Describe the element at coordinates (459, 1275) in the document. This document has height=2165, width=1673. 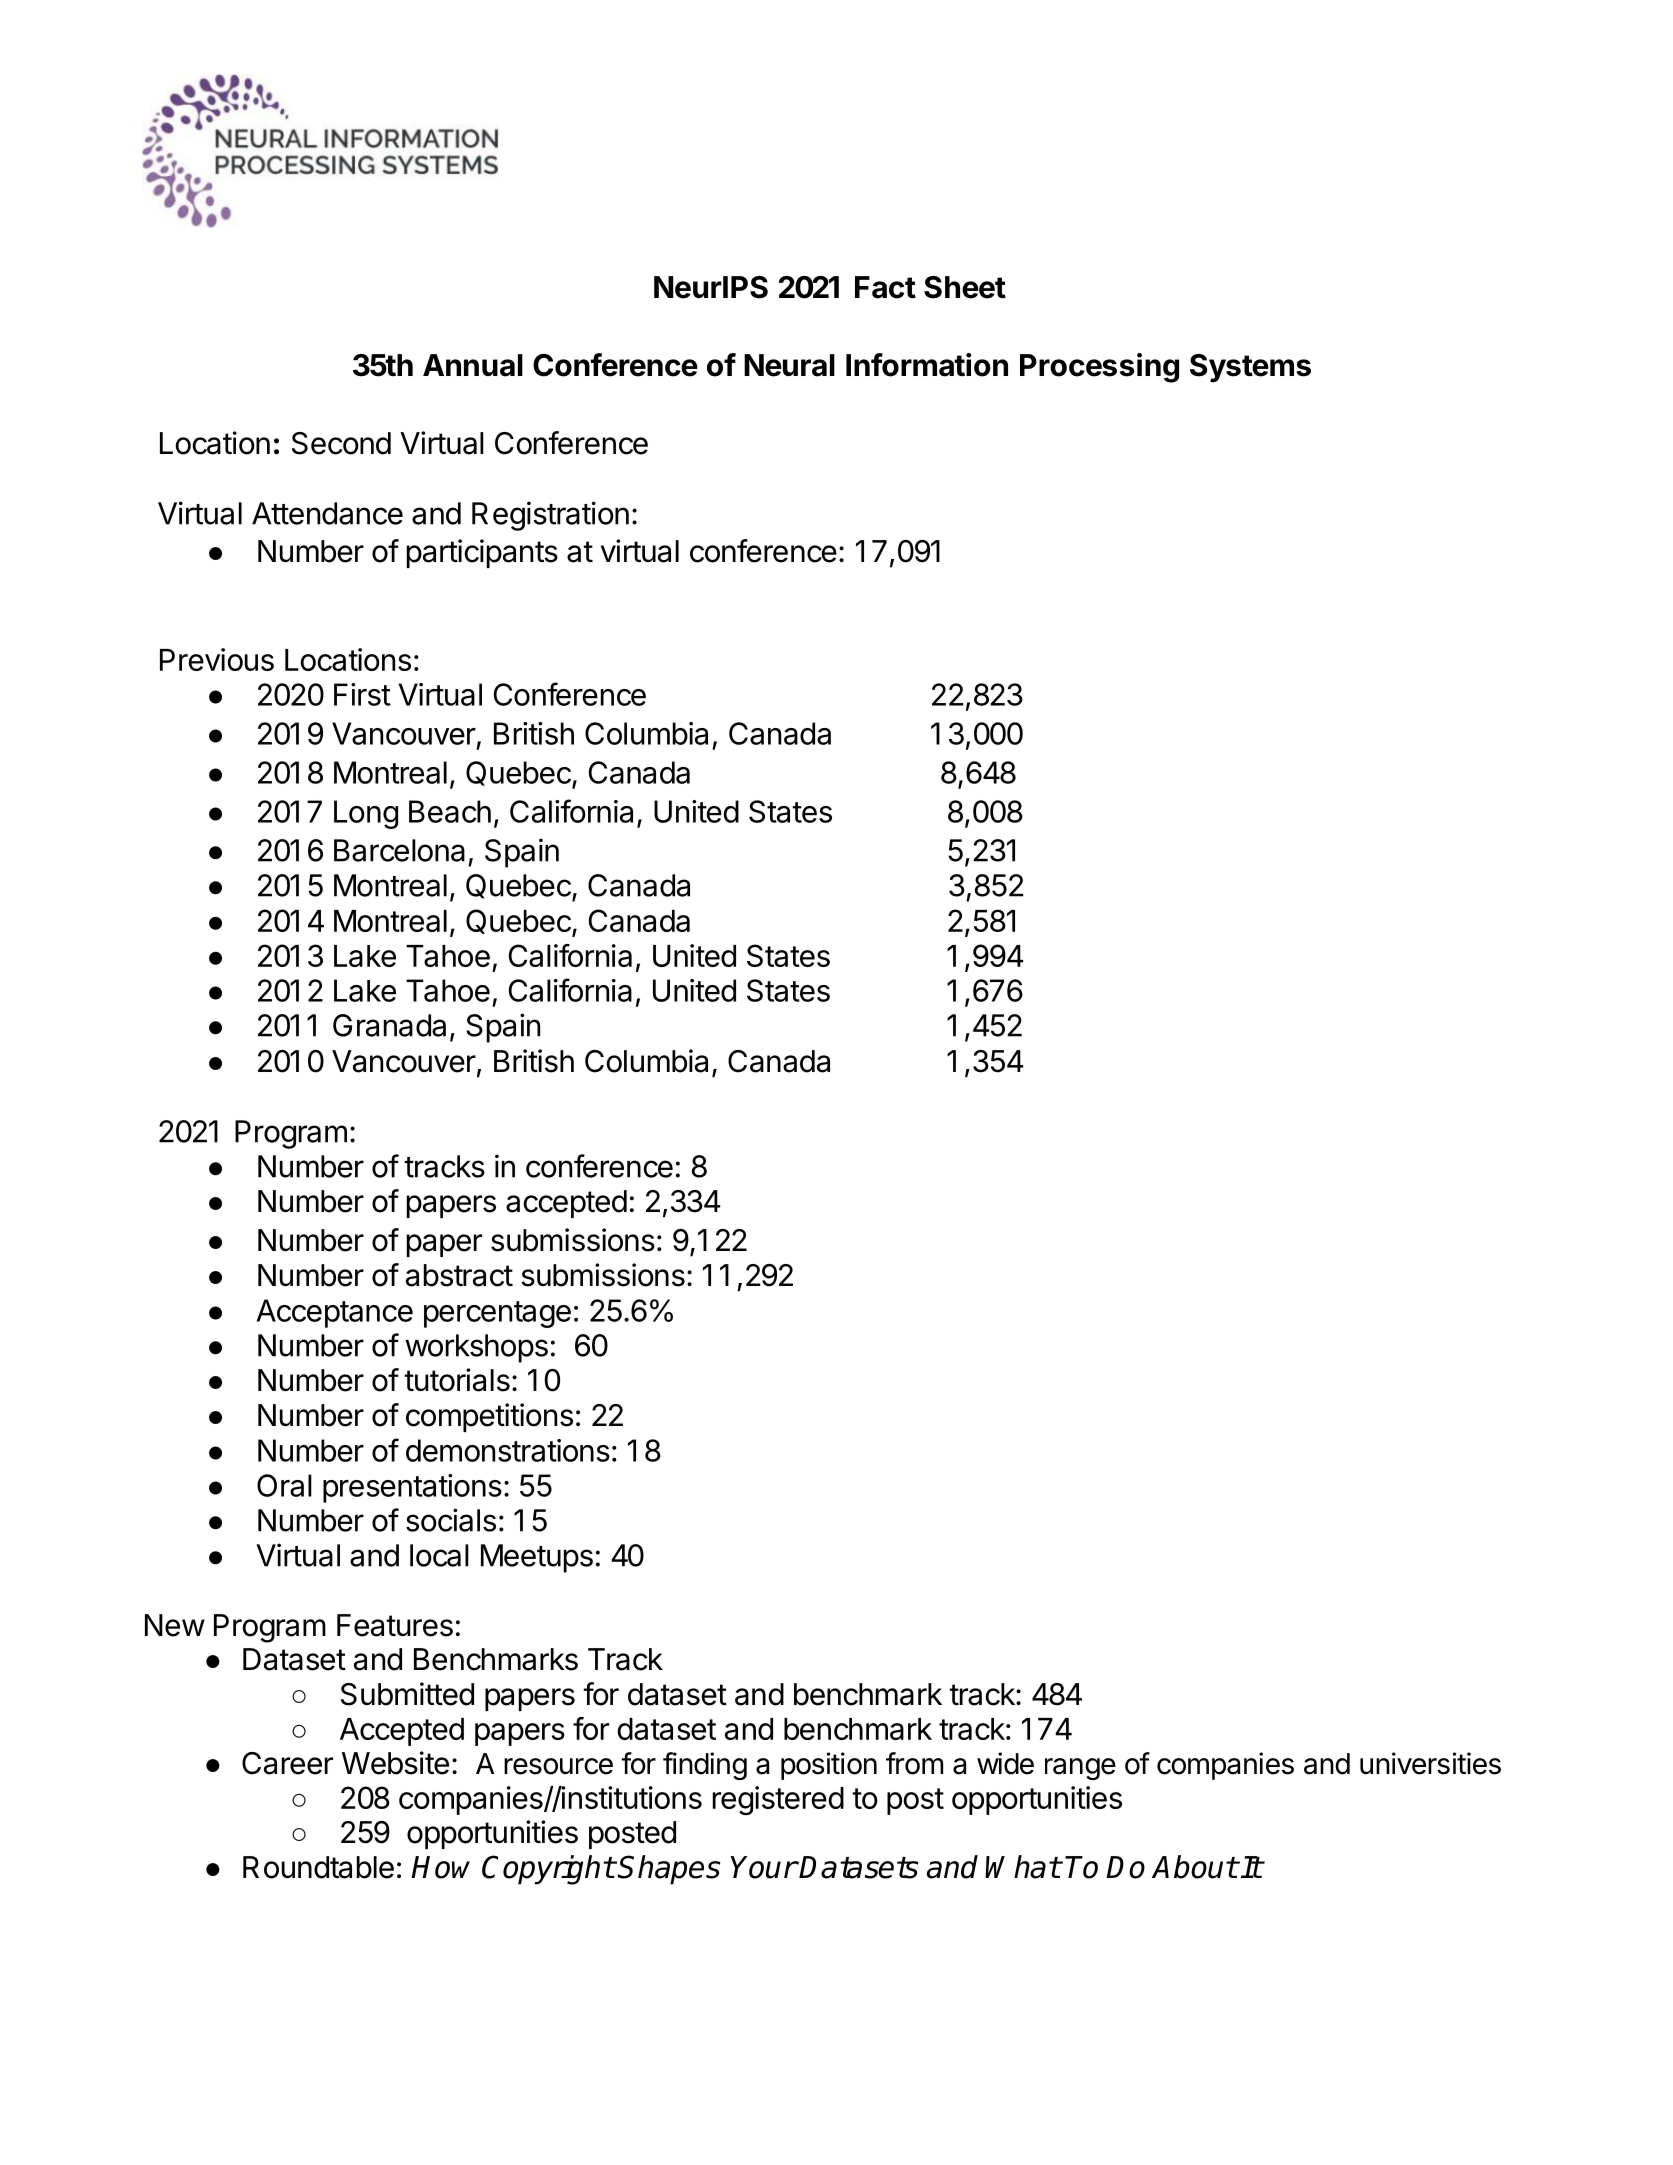
I see `abstract` at that location.
